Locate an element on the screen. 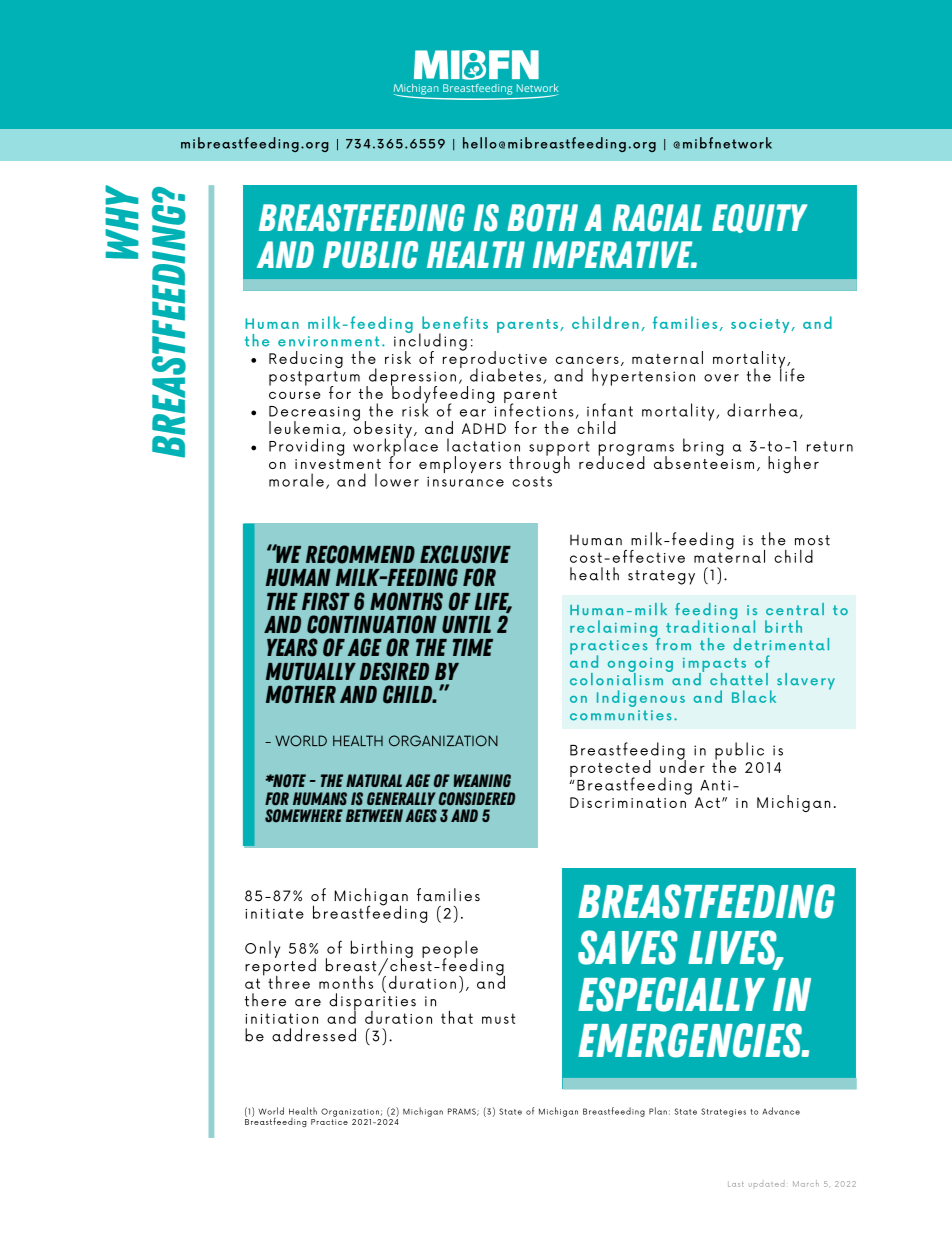  environment is located at coordinates (328, 341).
